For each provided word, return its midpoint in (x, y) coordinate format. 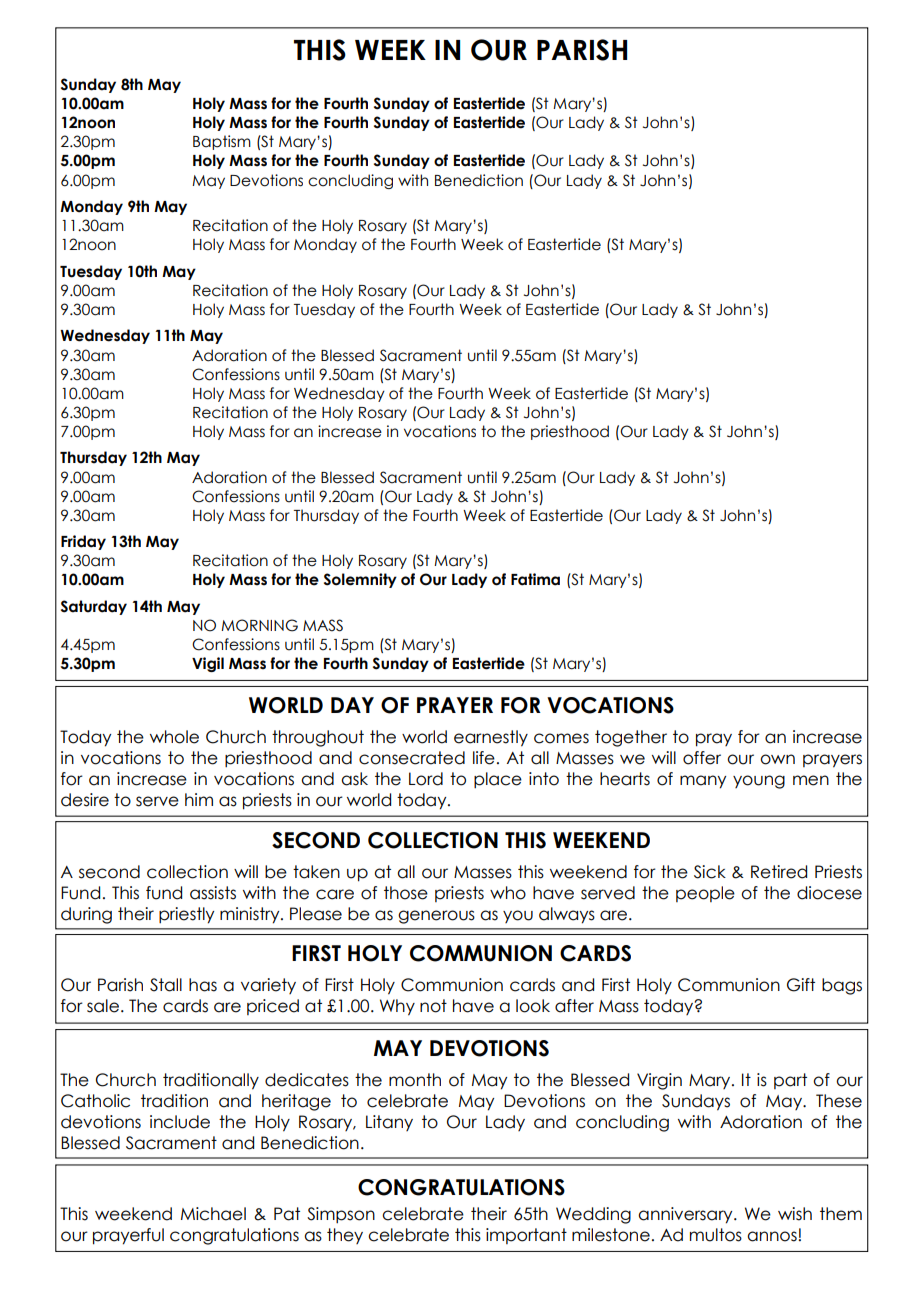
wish (795, 1214)
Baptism (222, 142)
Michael (213, 1214)
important (526, 1236)
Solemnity (360, 580)
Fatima (535, 579)
